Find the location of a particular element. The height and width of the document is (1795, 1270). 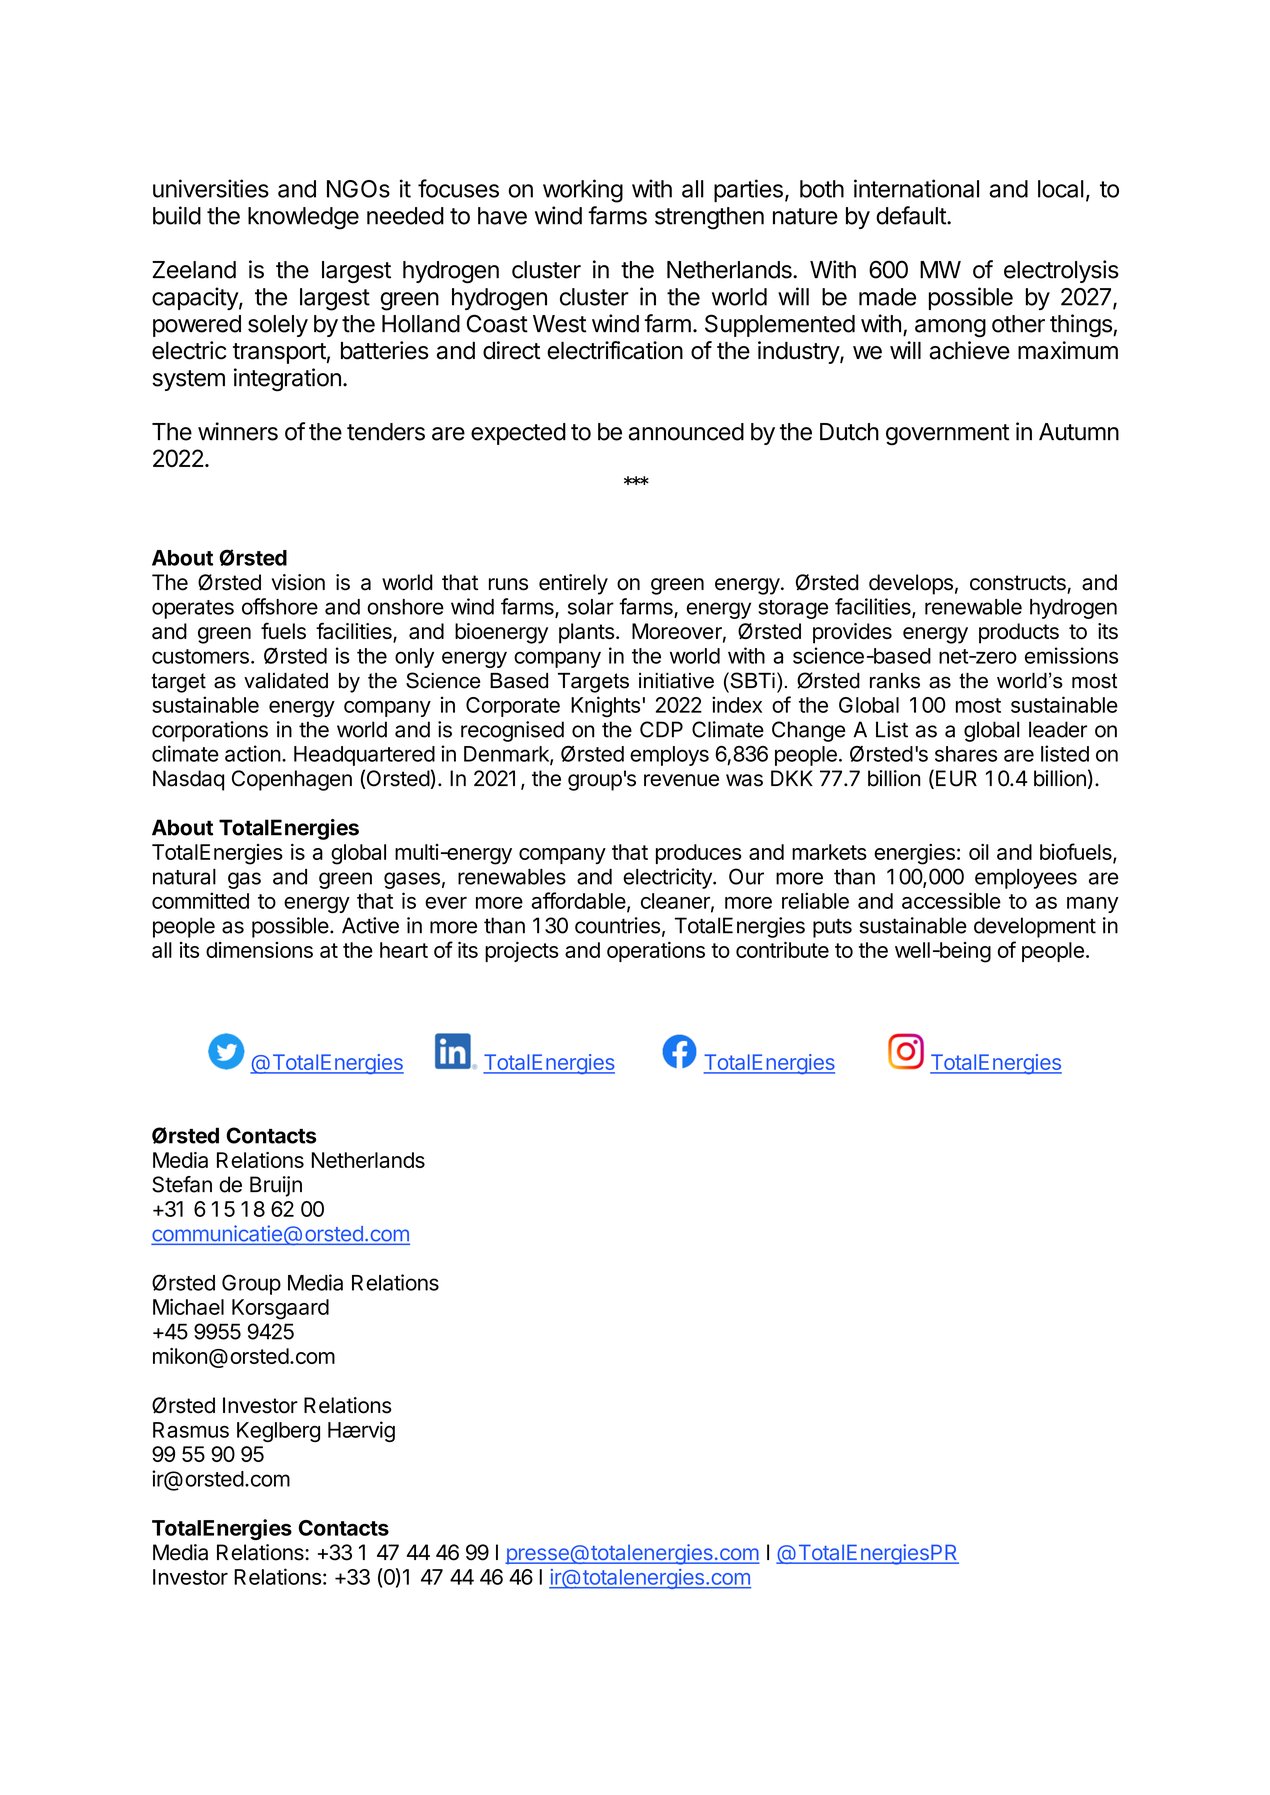

knowledge is located at coordinates (303, 218).
